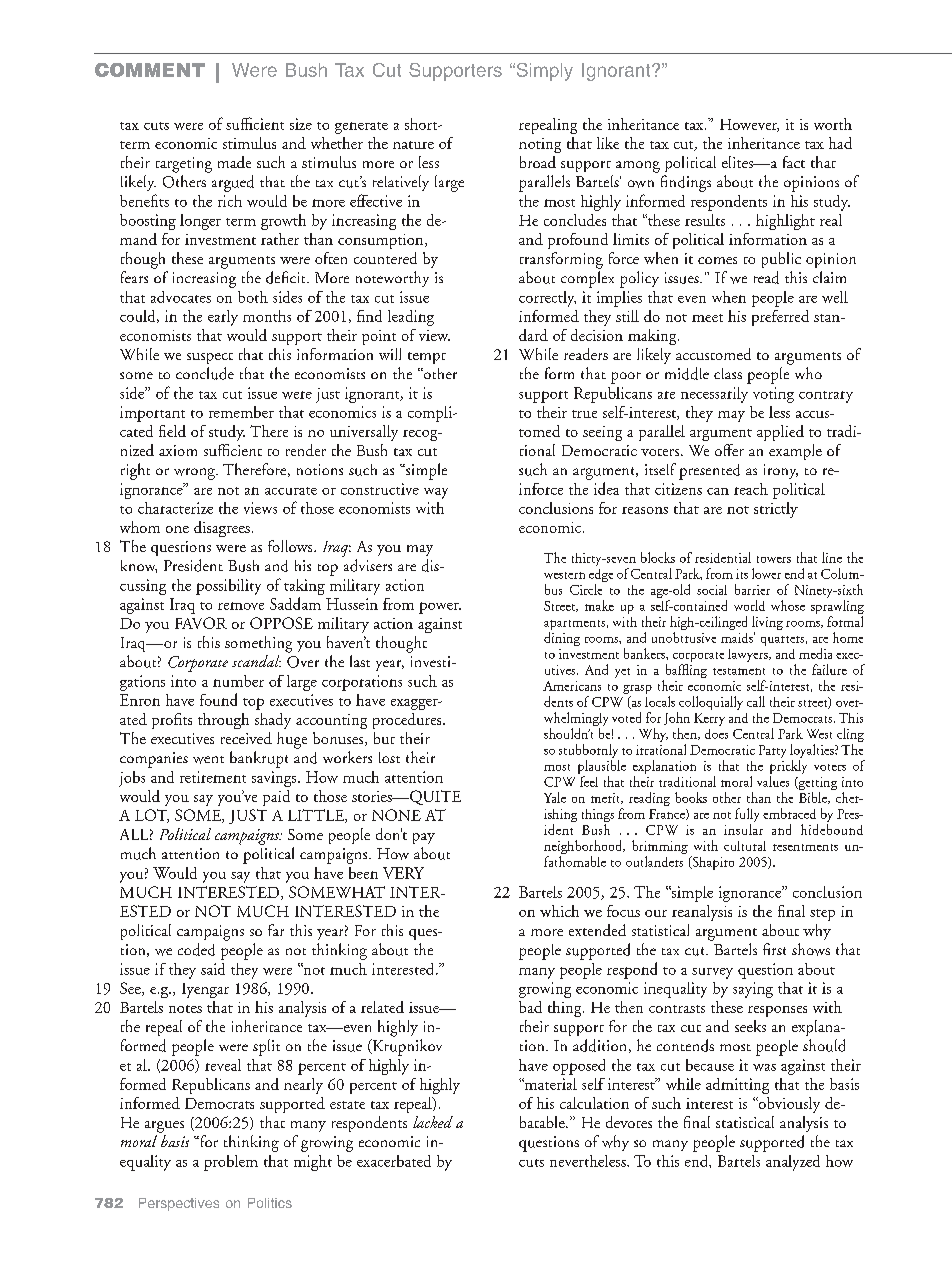  I want to click on Yale, so click(555, 797).
